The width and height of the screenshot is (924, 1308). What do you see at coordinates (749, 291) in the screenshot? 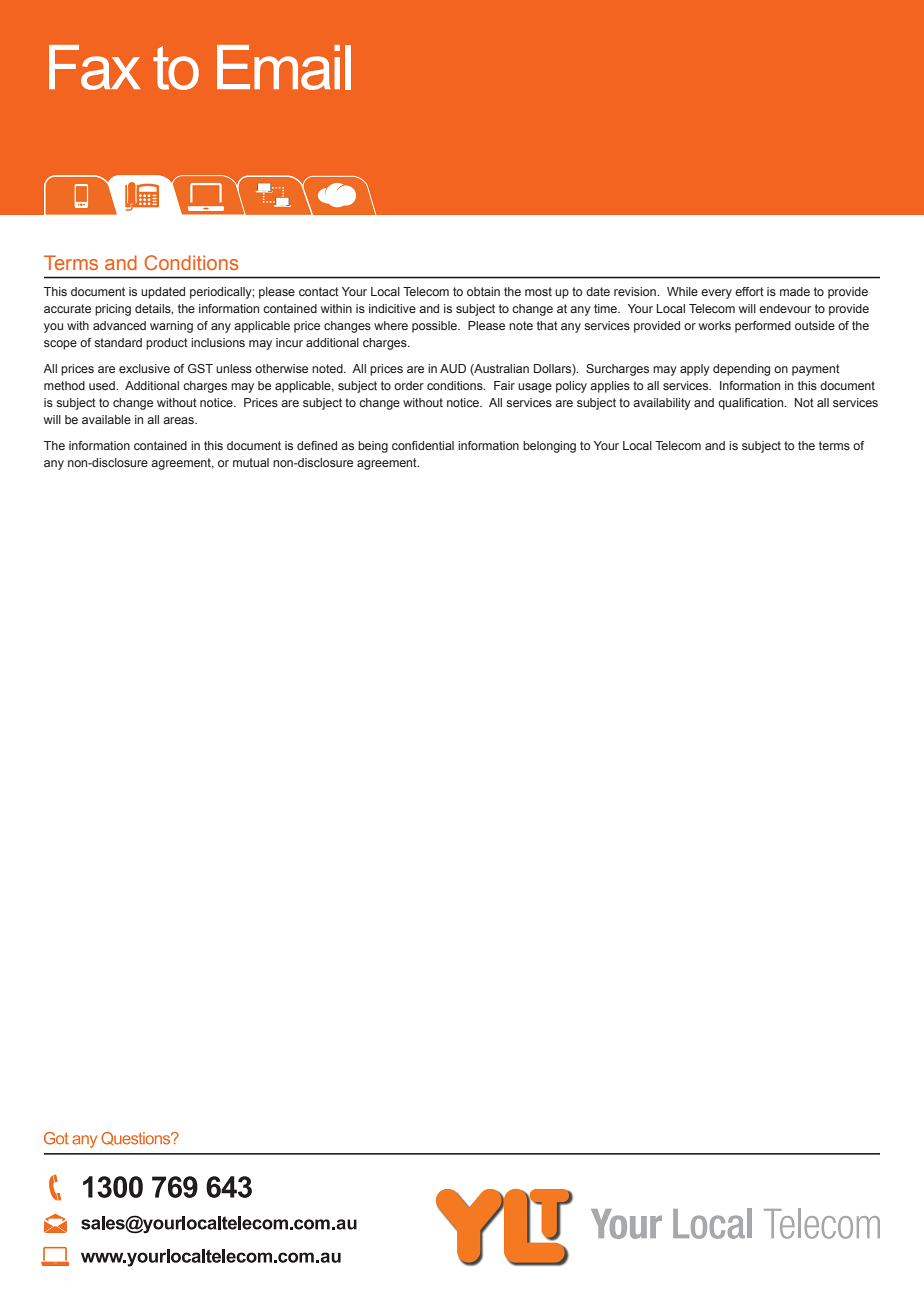
I see `effort` at bounding box center [749, 291].
